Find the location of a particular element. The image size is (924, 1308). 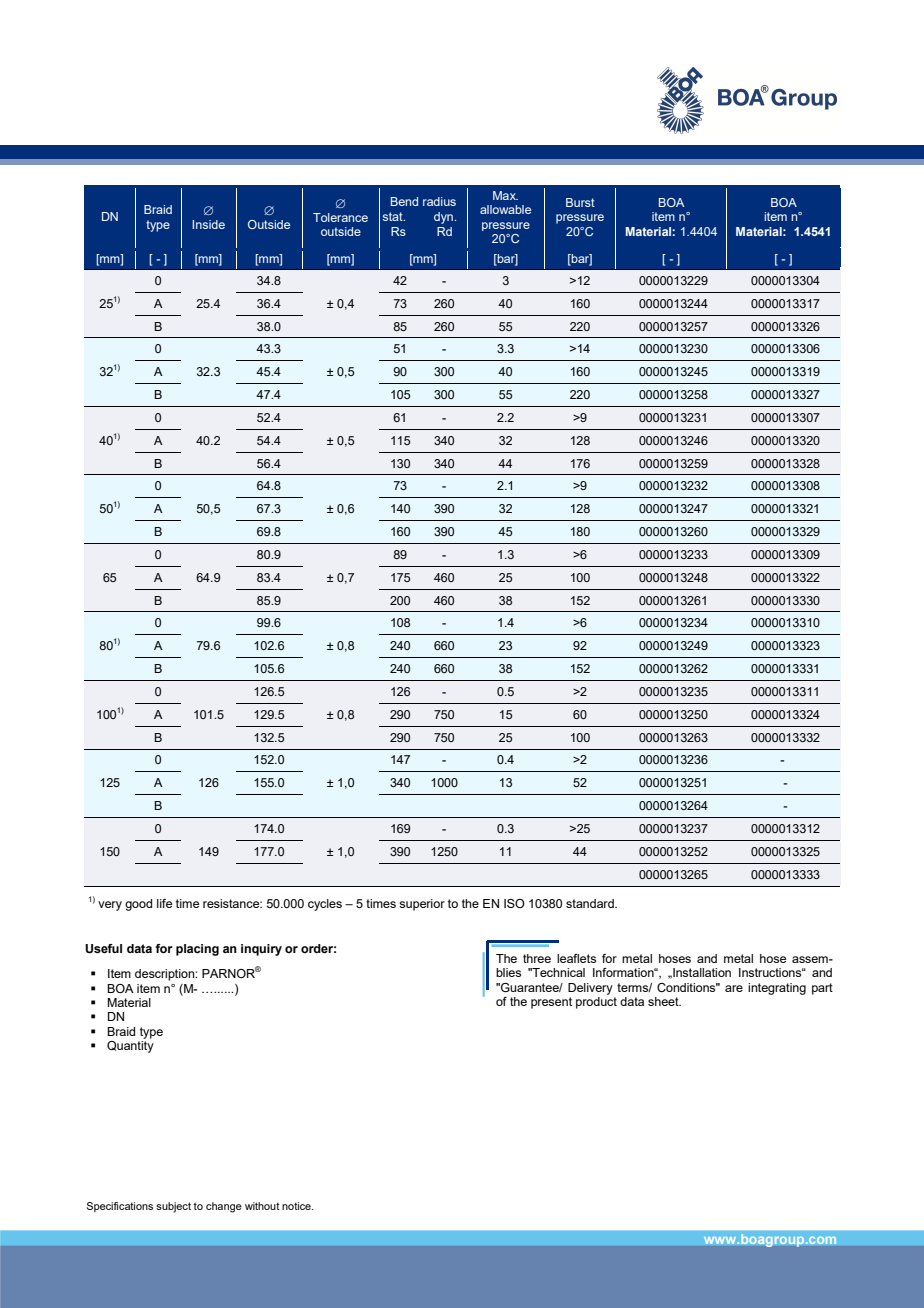

dyn is located at coordinates (444, 218).
